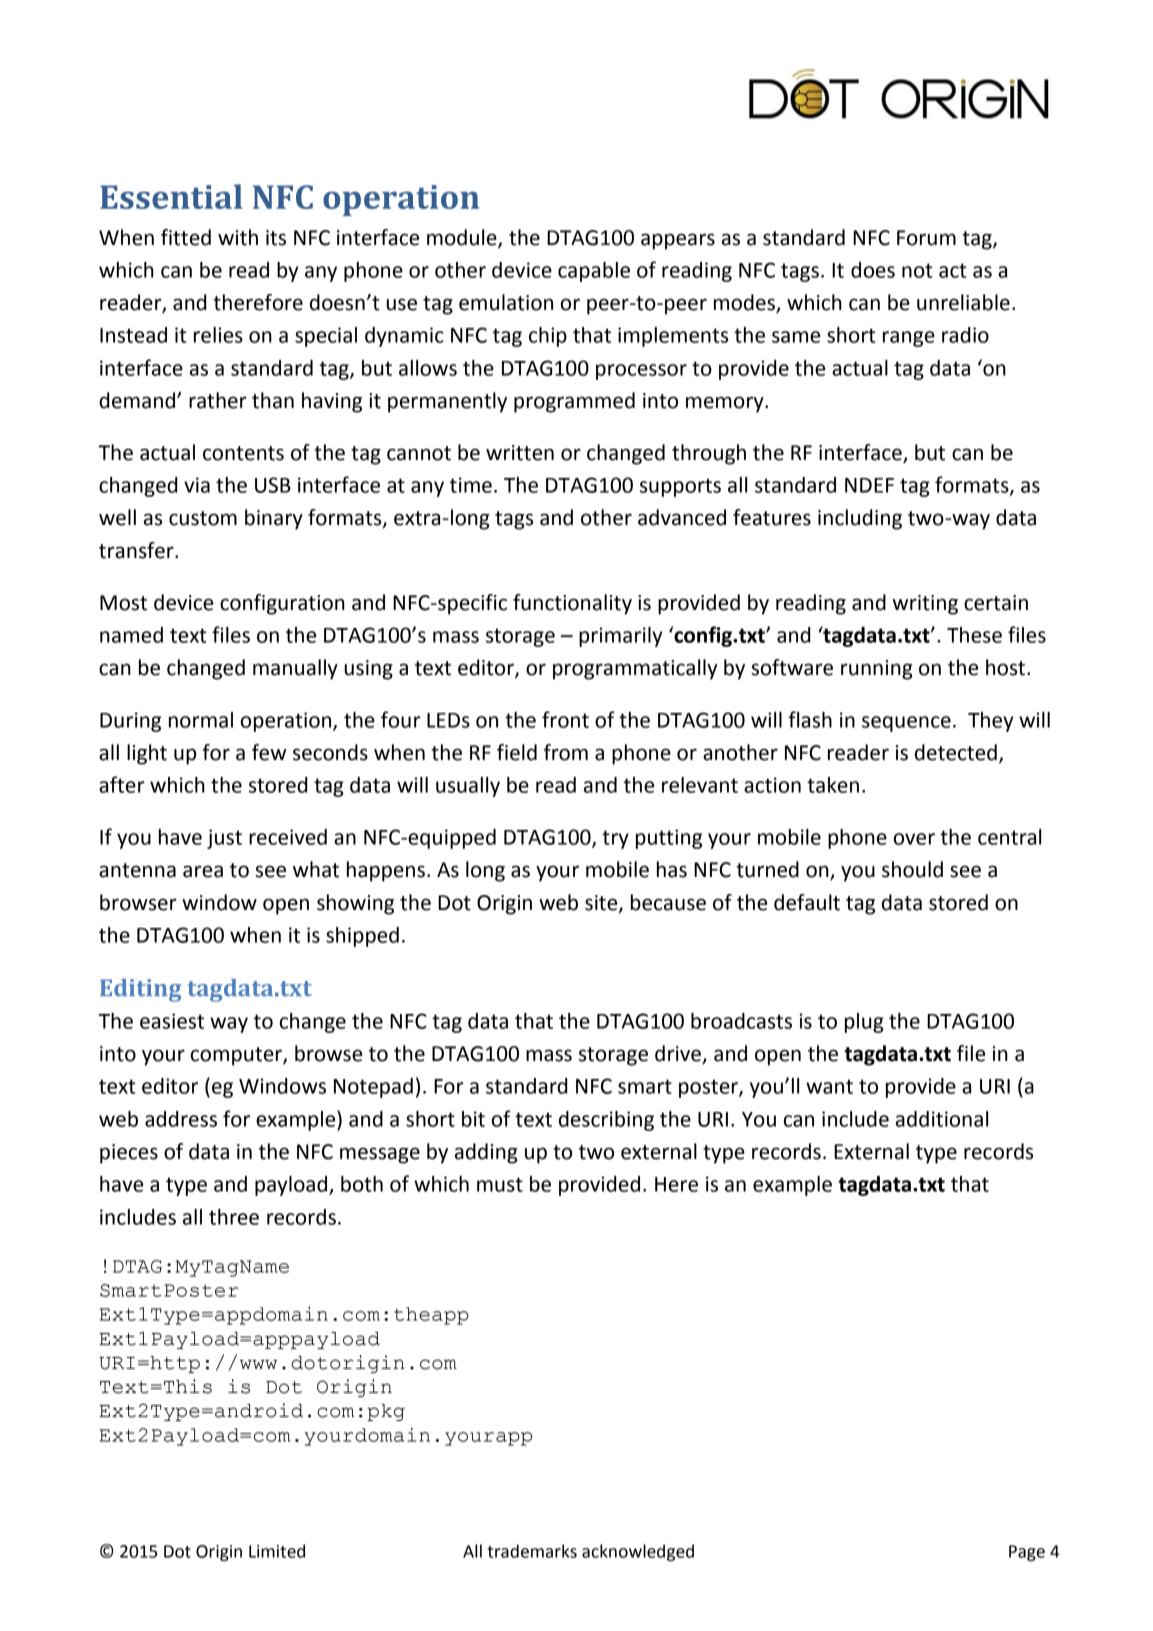 This page has width=1153, height=1631. What do you see at coordinates (277, 1551) in the page?
I see `Limited` at bounding box center [277, 1551].
